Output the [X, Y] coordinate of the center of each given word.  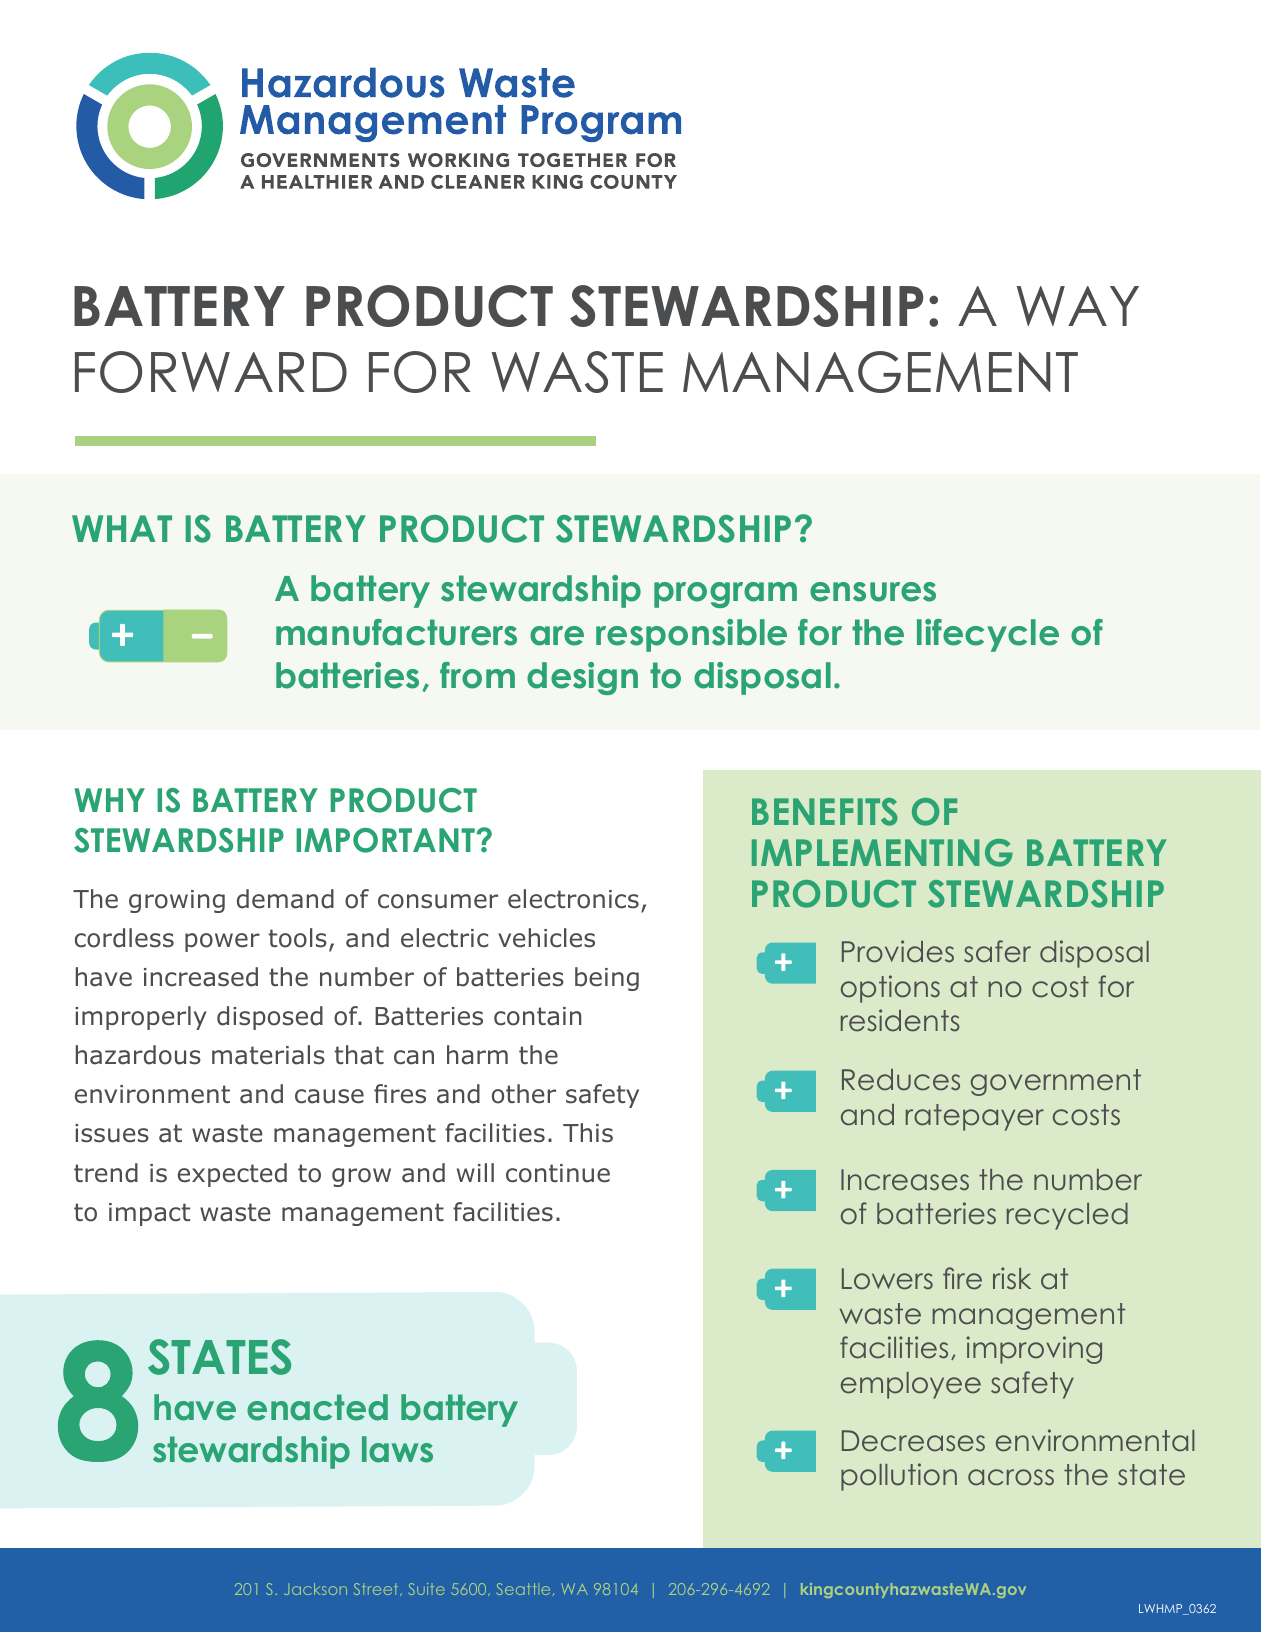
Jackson [316, 1589]
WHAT [122, 528]
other [524, 1094]
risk [1012, 1278]
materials [268, 1055]
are [557, 636]
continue [558, 1173]
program [725, 595]
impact [149, 1214]
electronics [573, 899]
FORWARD [211, 372]
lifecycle [988, 635]
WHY [109, 800]
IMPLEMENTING [882, 853]
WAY [1078, 306]
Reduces [901, 1080]
